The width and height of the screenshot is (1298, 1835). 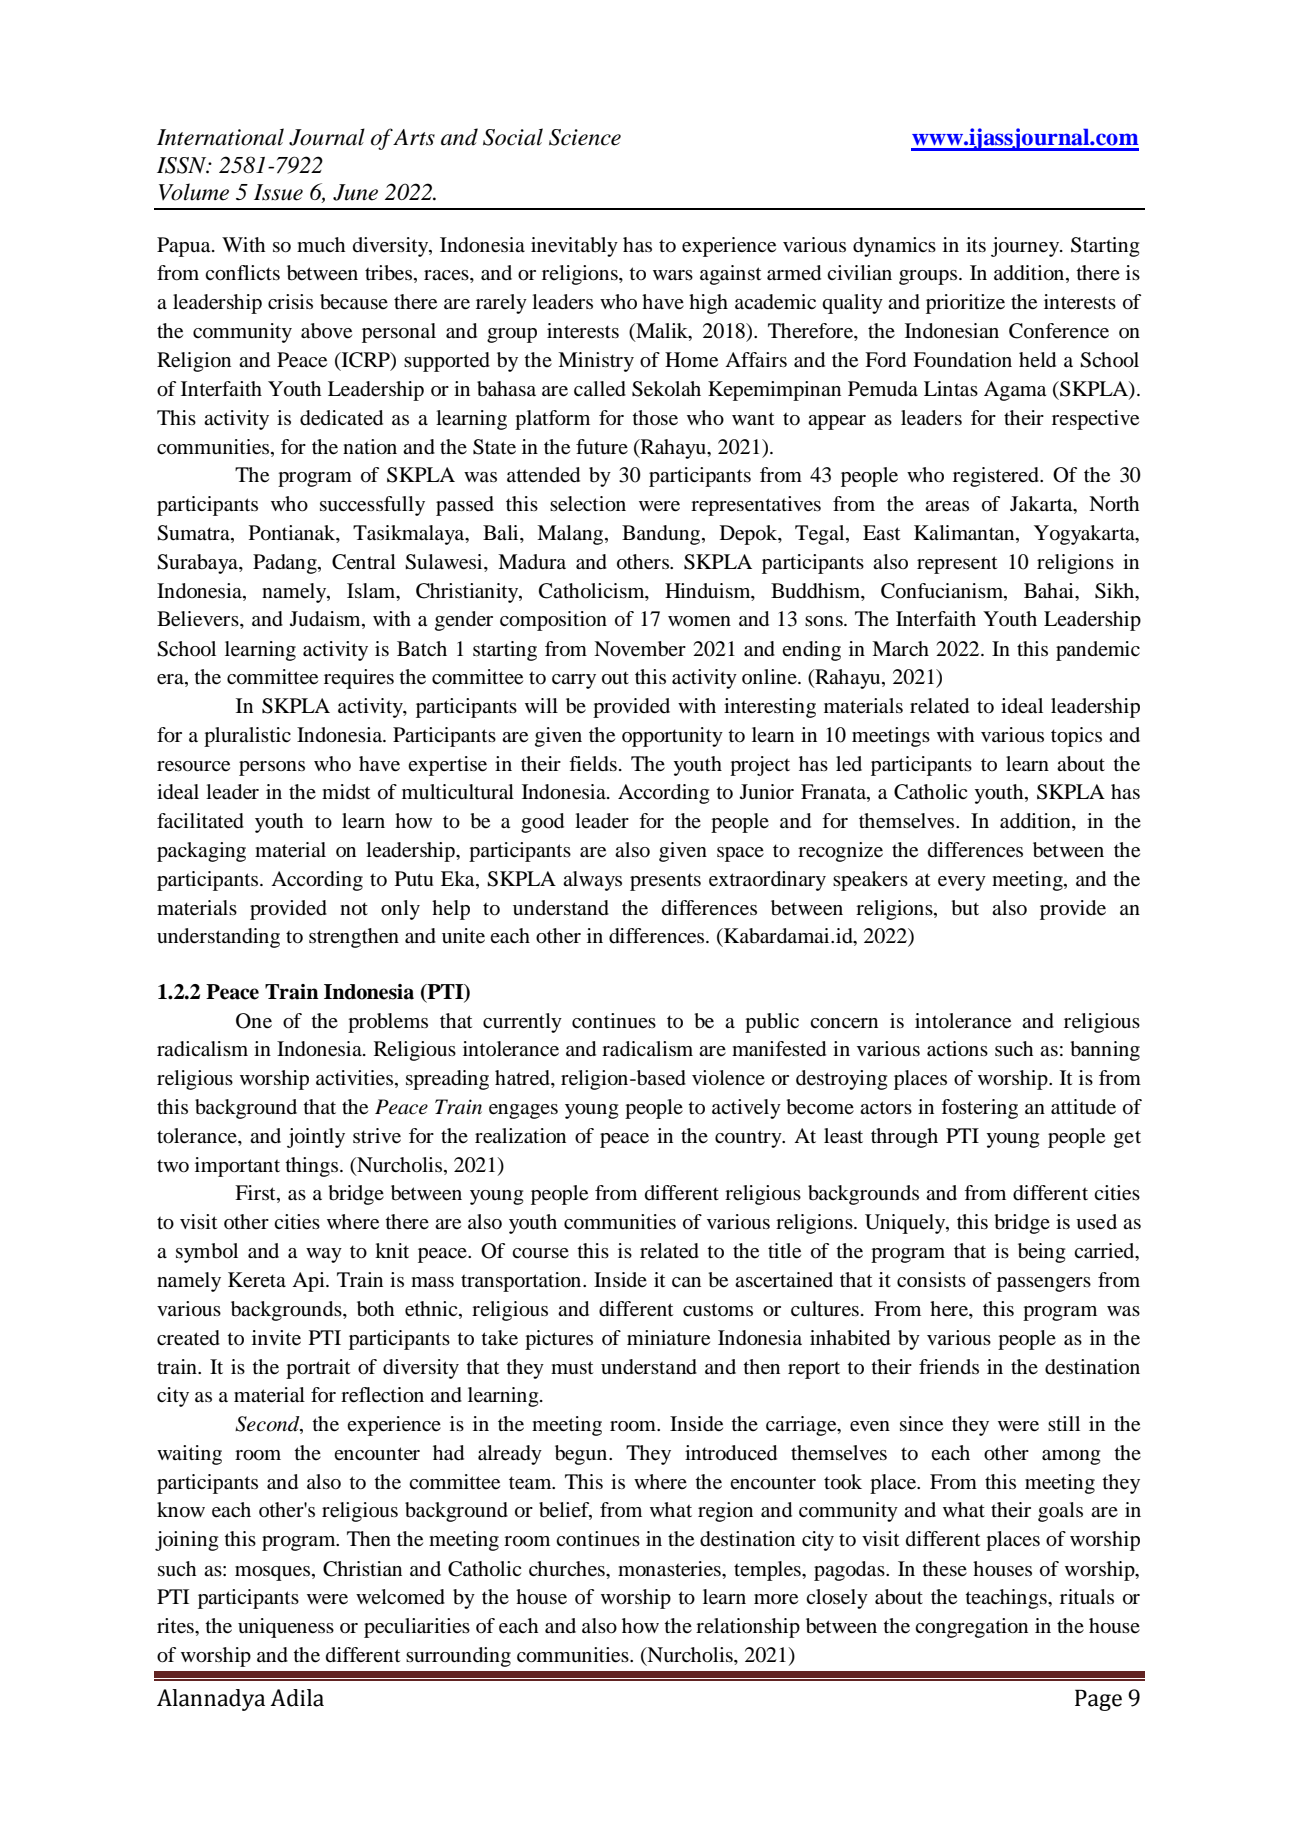 What do you see at coordinates (585, 137) in the screenshot?
I see `Science` at bounding box center [585, 137].
